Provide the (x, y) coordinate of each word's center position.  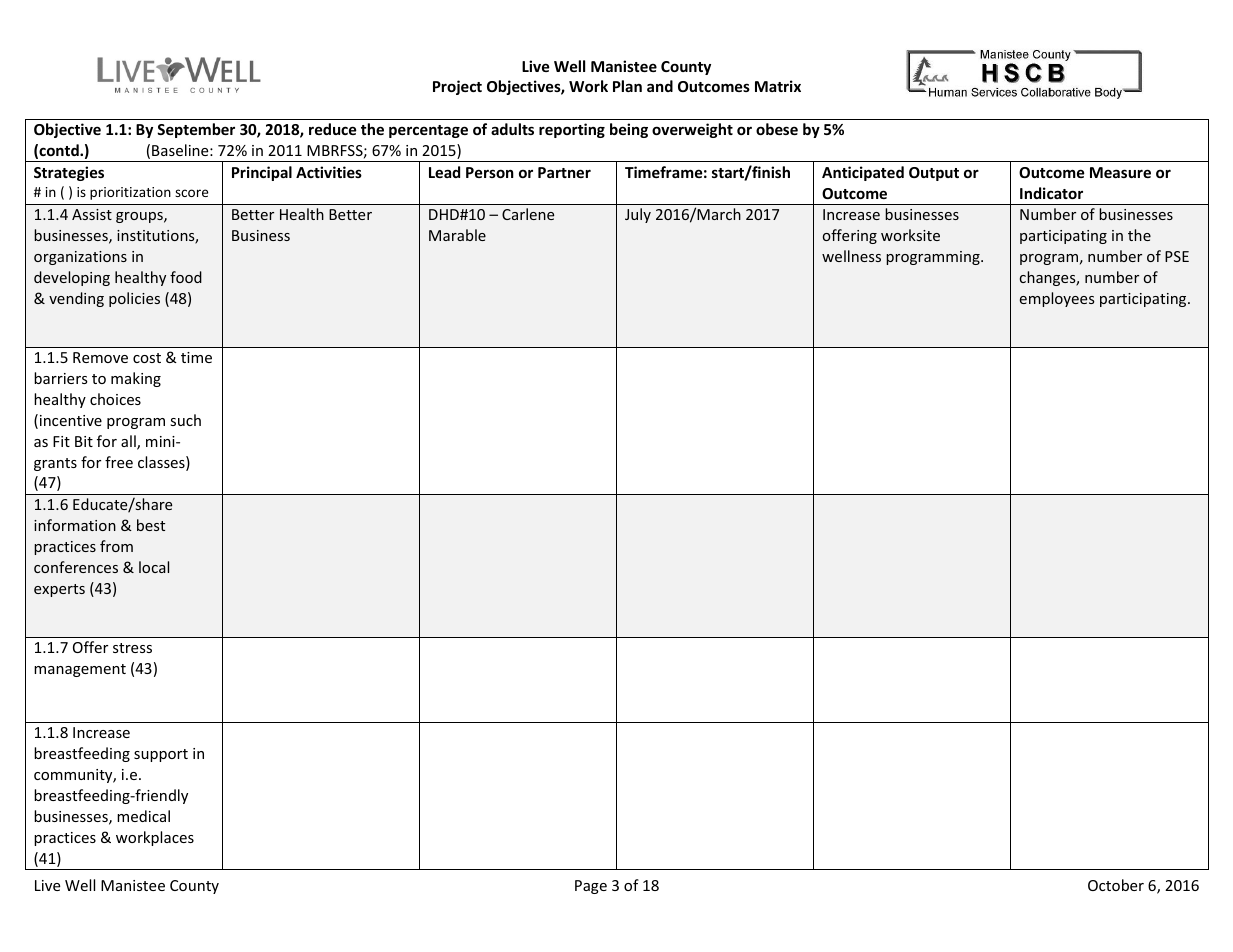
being (629, 130)
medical (143, 816)
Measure (1120, 172)
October (1116, 885)
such (185, 420)
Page (591, 887)
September (196, 130)
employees (1057, 299)
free (119, 462)
